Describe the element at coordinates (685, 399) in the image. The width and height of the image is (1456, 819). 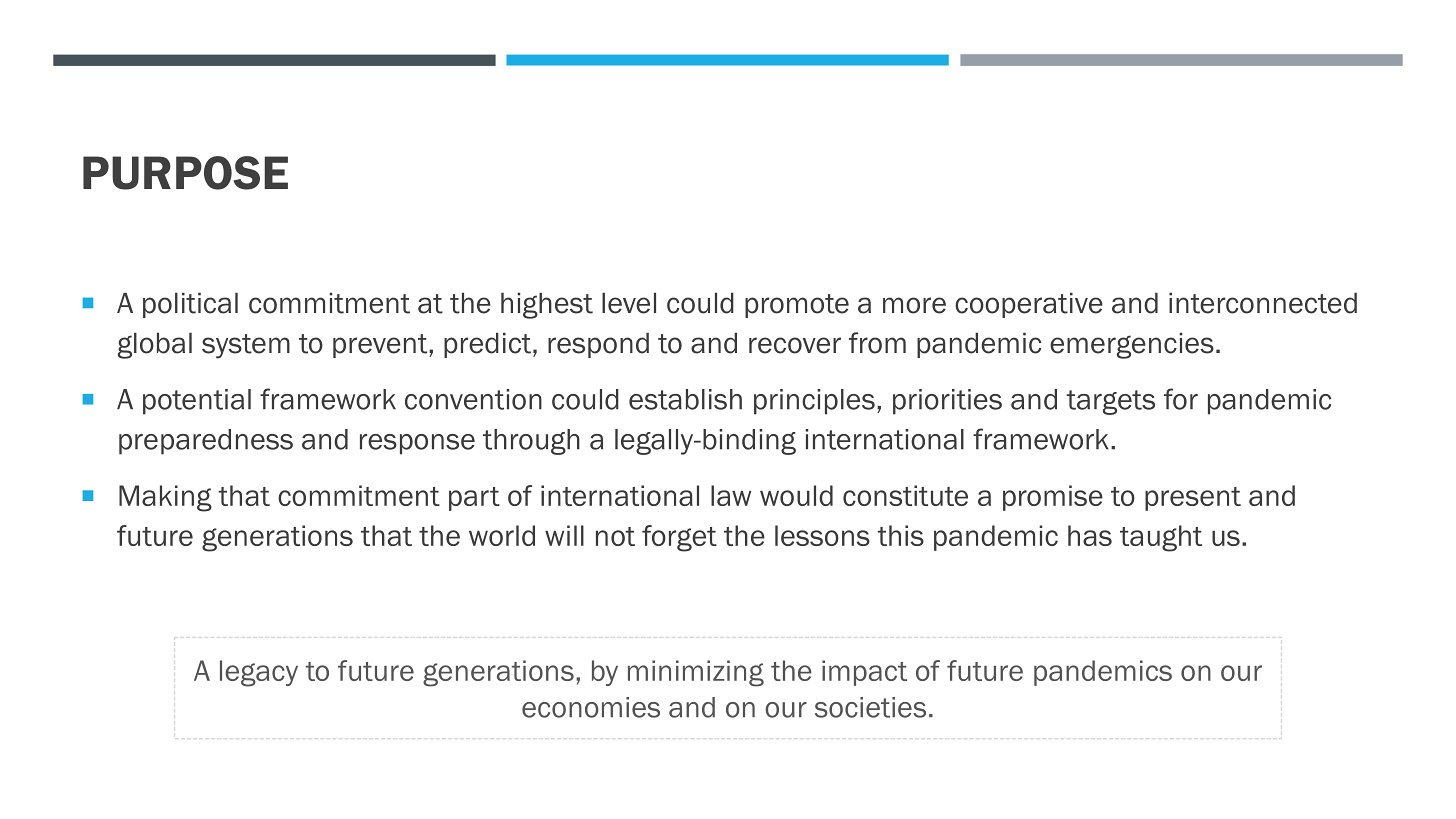
I see `establish` at that location.
